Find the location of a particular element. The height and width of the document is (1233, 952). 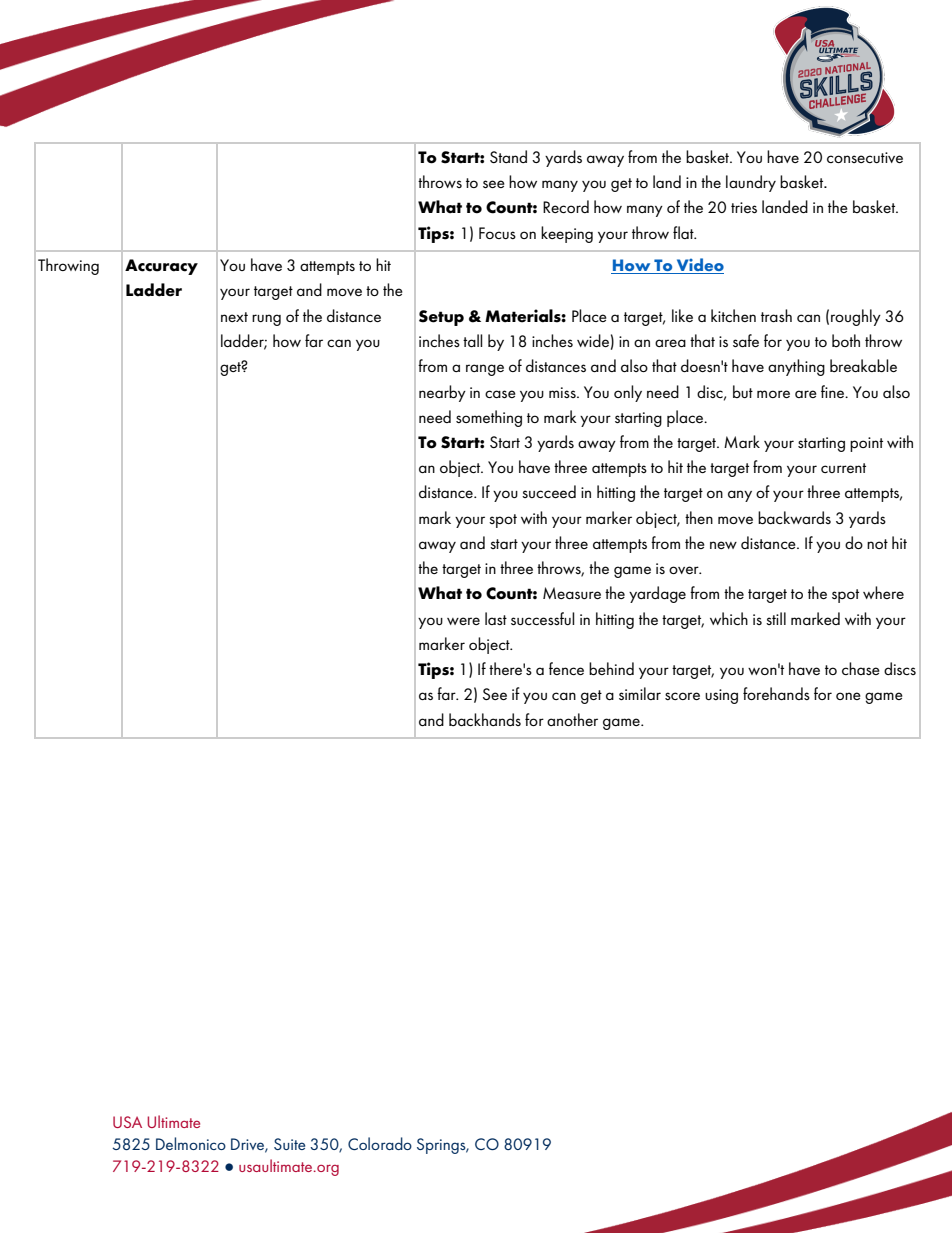

more is located at coordinates (773, 394).
